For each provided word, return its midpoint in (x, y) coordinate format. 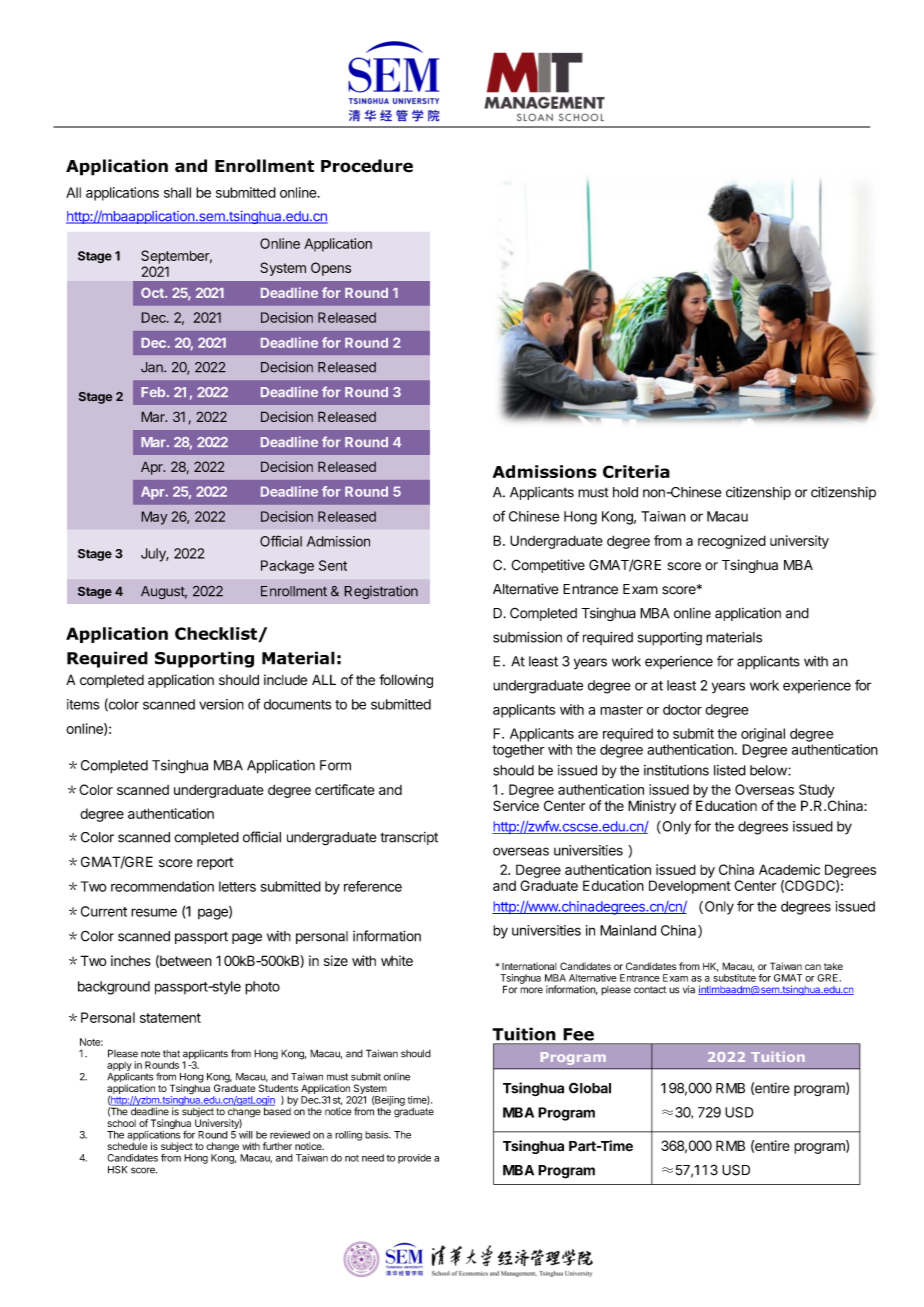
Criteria (636, 471)
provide (414, 1159)
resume (154, 912)
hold (625, 492)
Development (690, 887)
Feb (154, 392)
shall (177, 192)
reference (373, 886)
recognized (732, 542)
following (406, 681)
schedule (127, 1145)
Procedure (367, 166)
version (221, 704)
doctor (682, 709)
